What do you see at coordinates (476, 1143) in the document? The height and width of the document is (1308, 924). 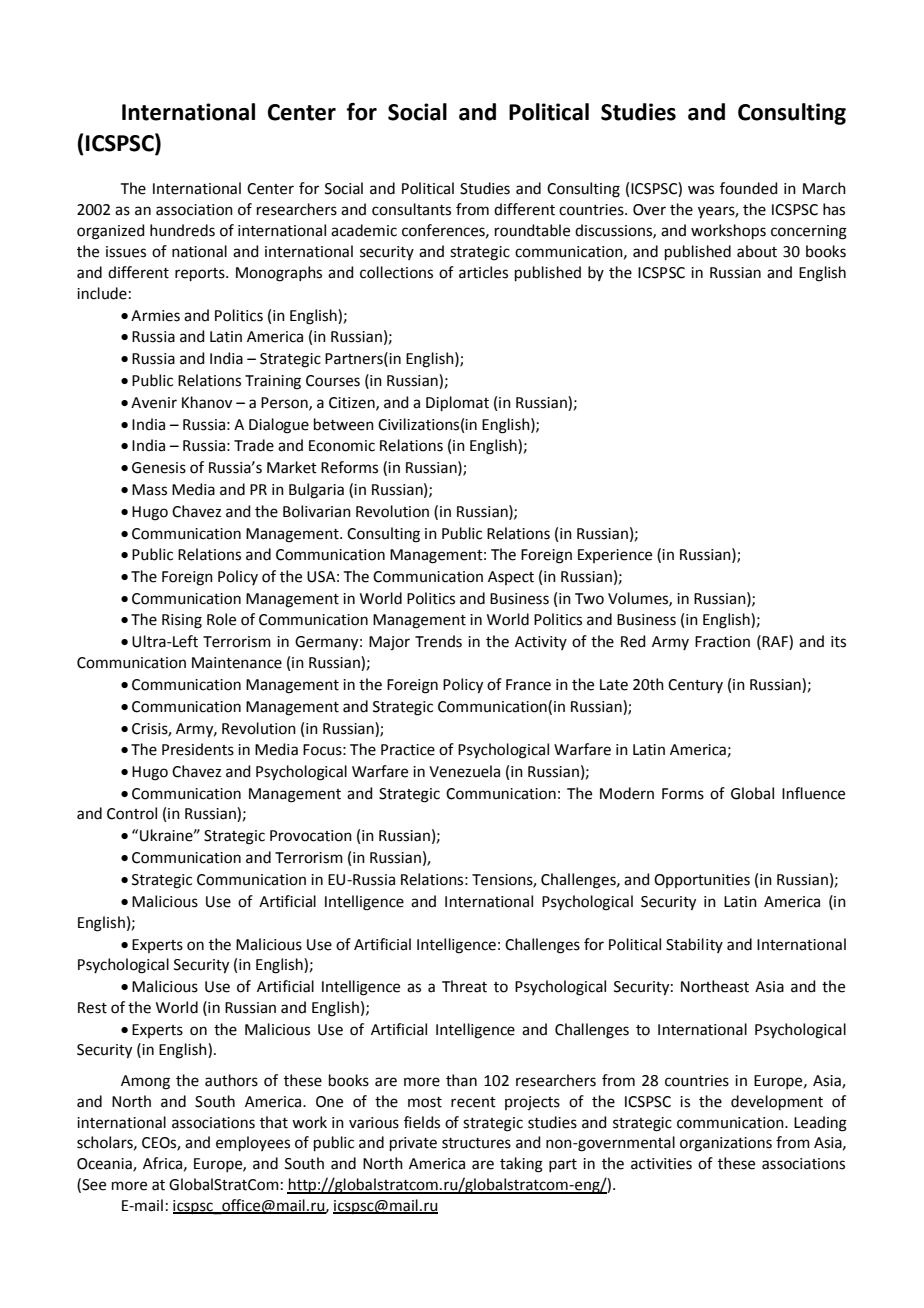 I see `structures` at bounding box center [476, 1143].
